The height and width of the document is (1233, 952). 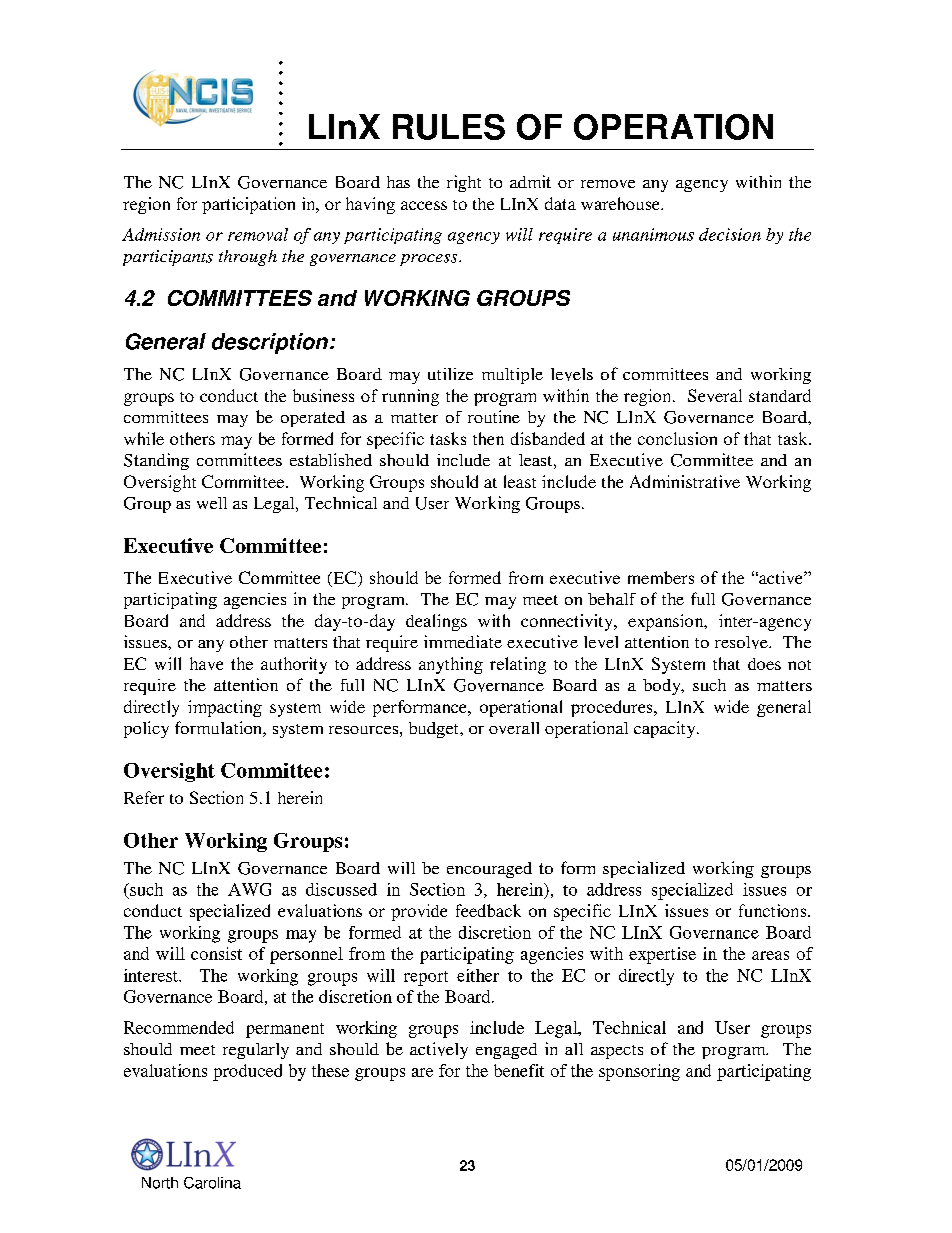 I want to click on participation, so click(x=248, y=205).
